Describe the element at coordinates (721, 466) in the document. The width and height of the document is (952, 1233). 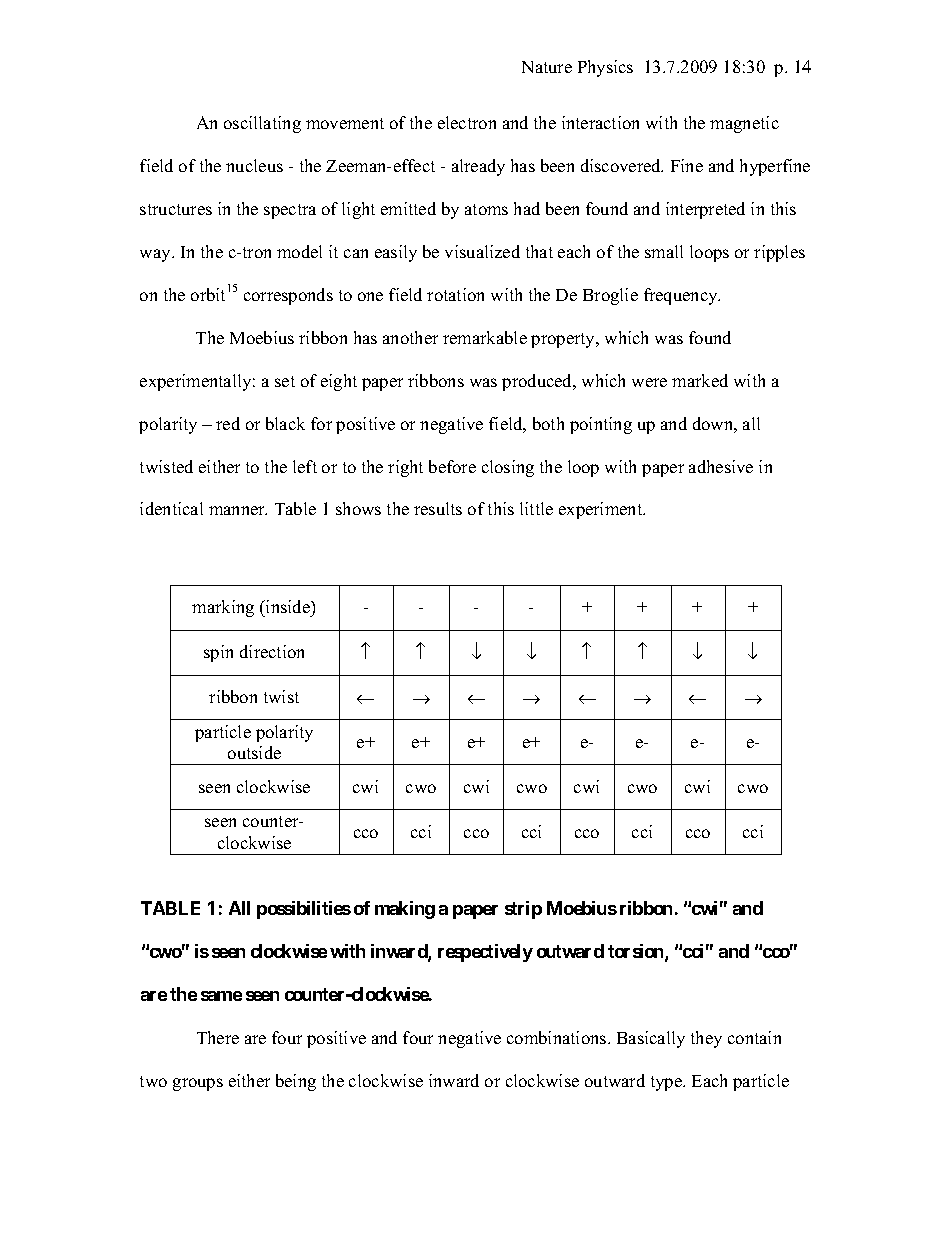
I see `adhesive` at that location.
